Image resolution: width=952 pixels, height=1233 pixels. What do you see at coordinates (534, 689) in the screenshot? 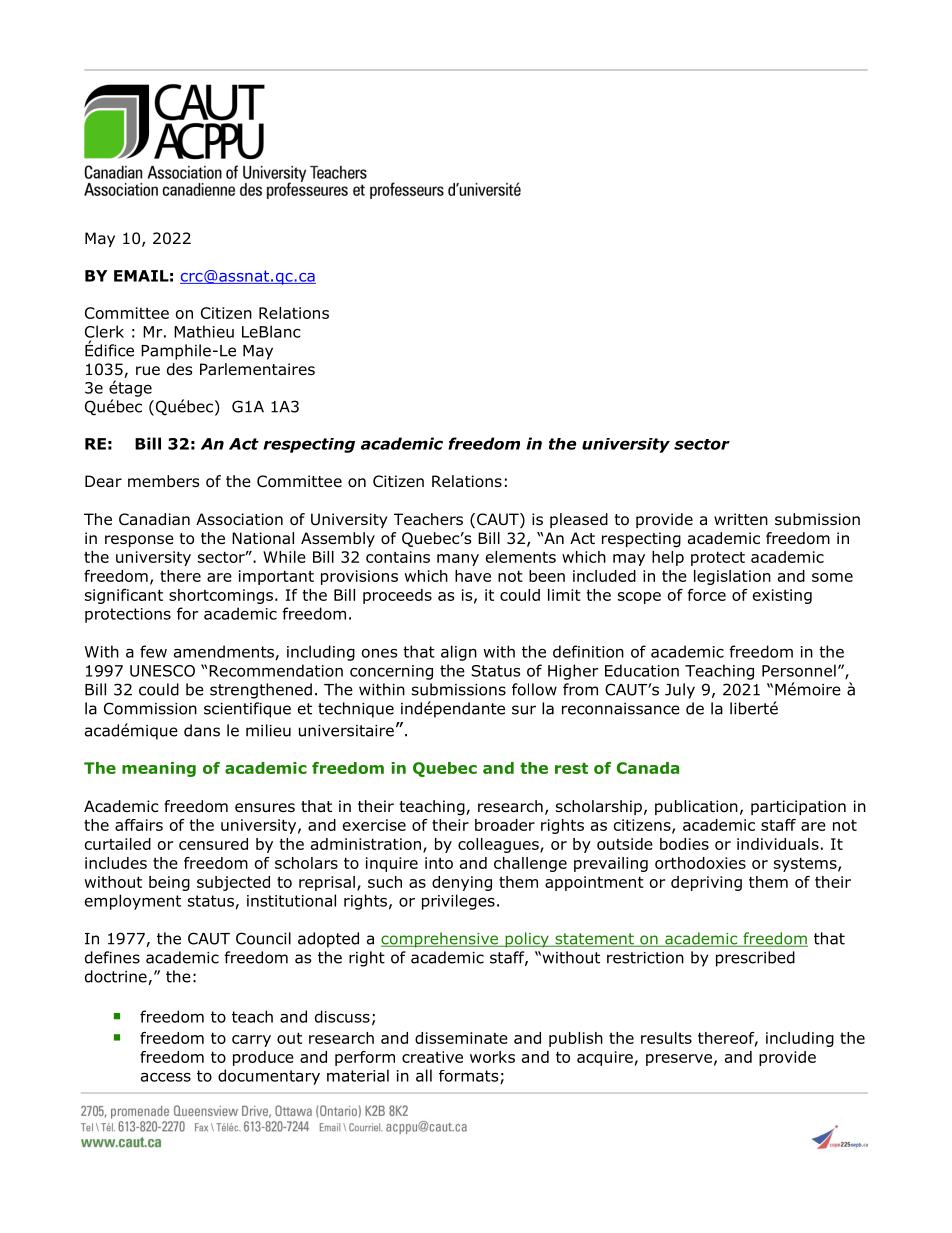
I see `follow` at bounding box center [534, 689].
